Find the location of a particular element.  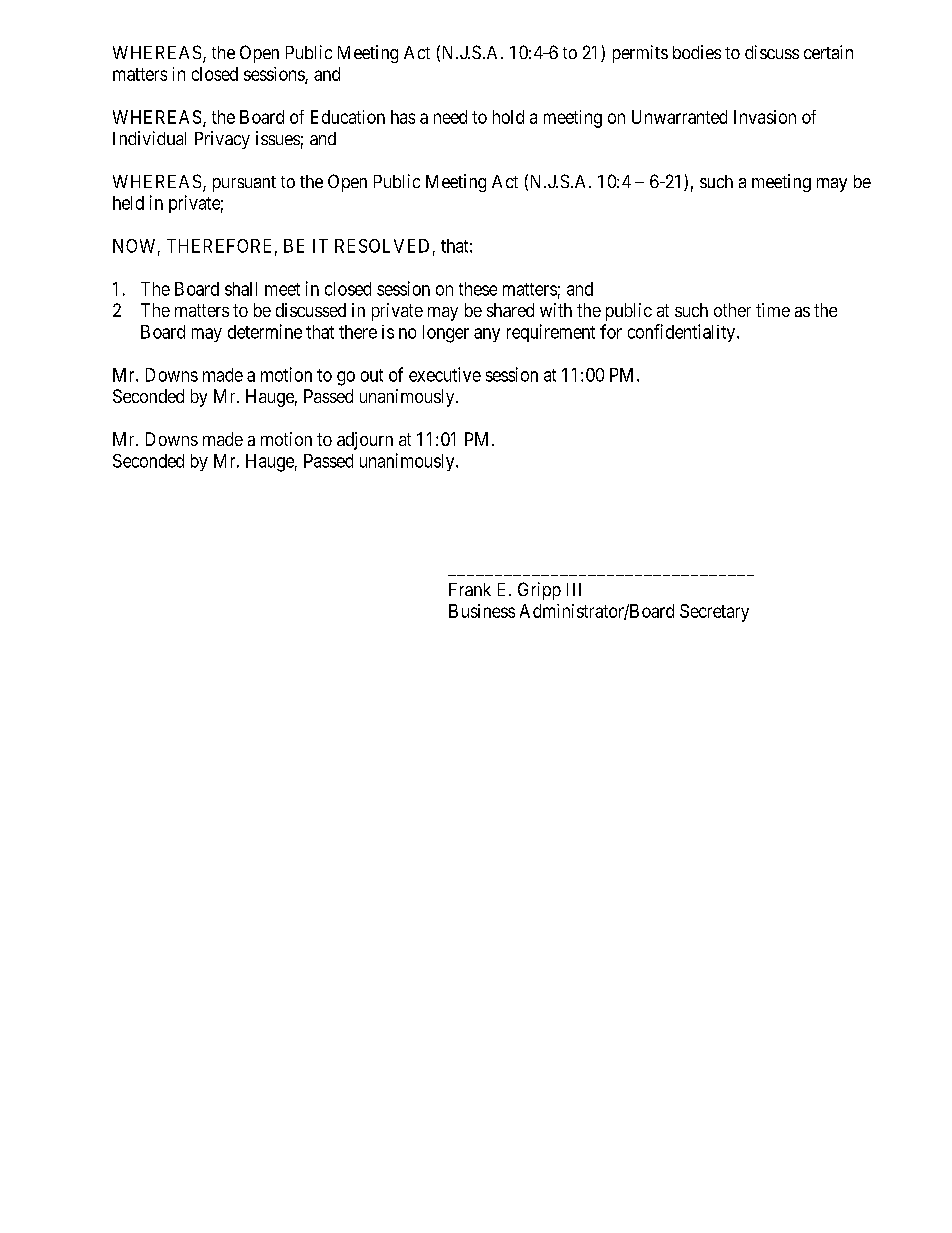

need is located at coordinates (450, 117).
